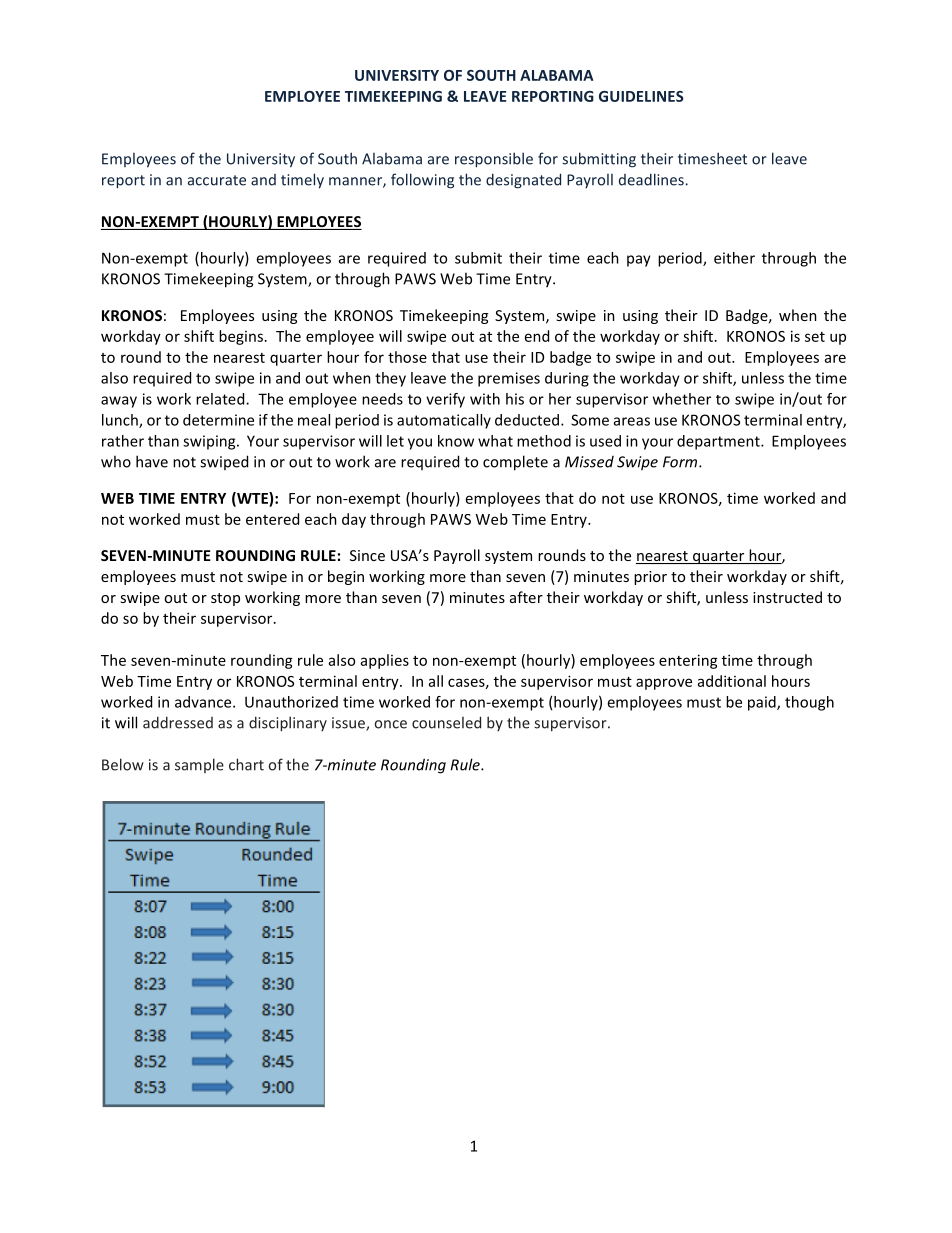 Image resolution: width=952 pixels, height=1233 pixels. What do you see at coordinates (537, 336) in the screenshot?
I see `end` at bounding box center [537, 336].
